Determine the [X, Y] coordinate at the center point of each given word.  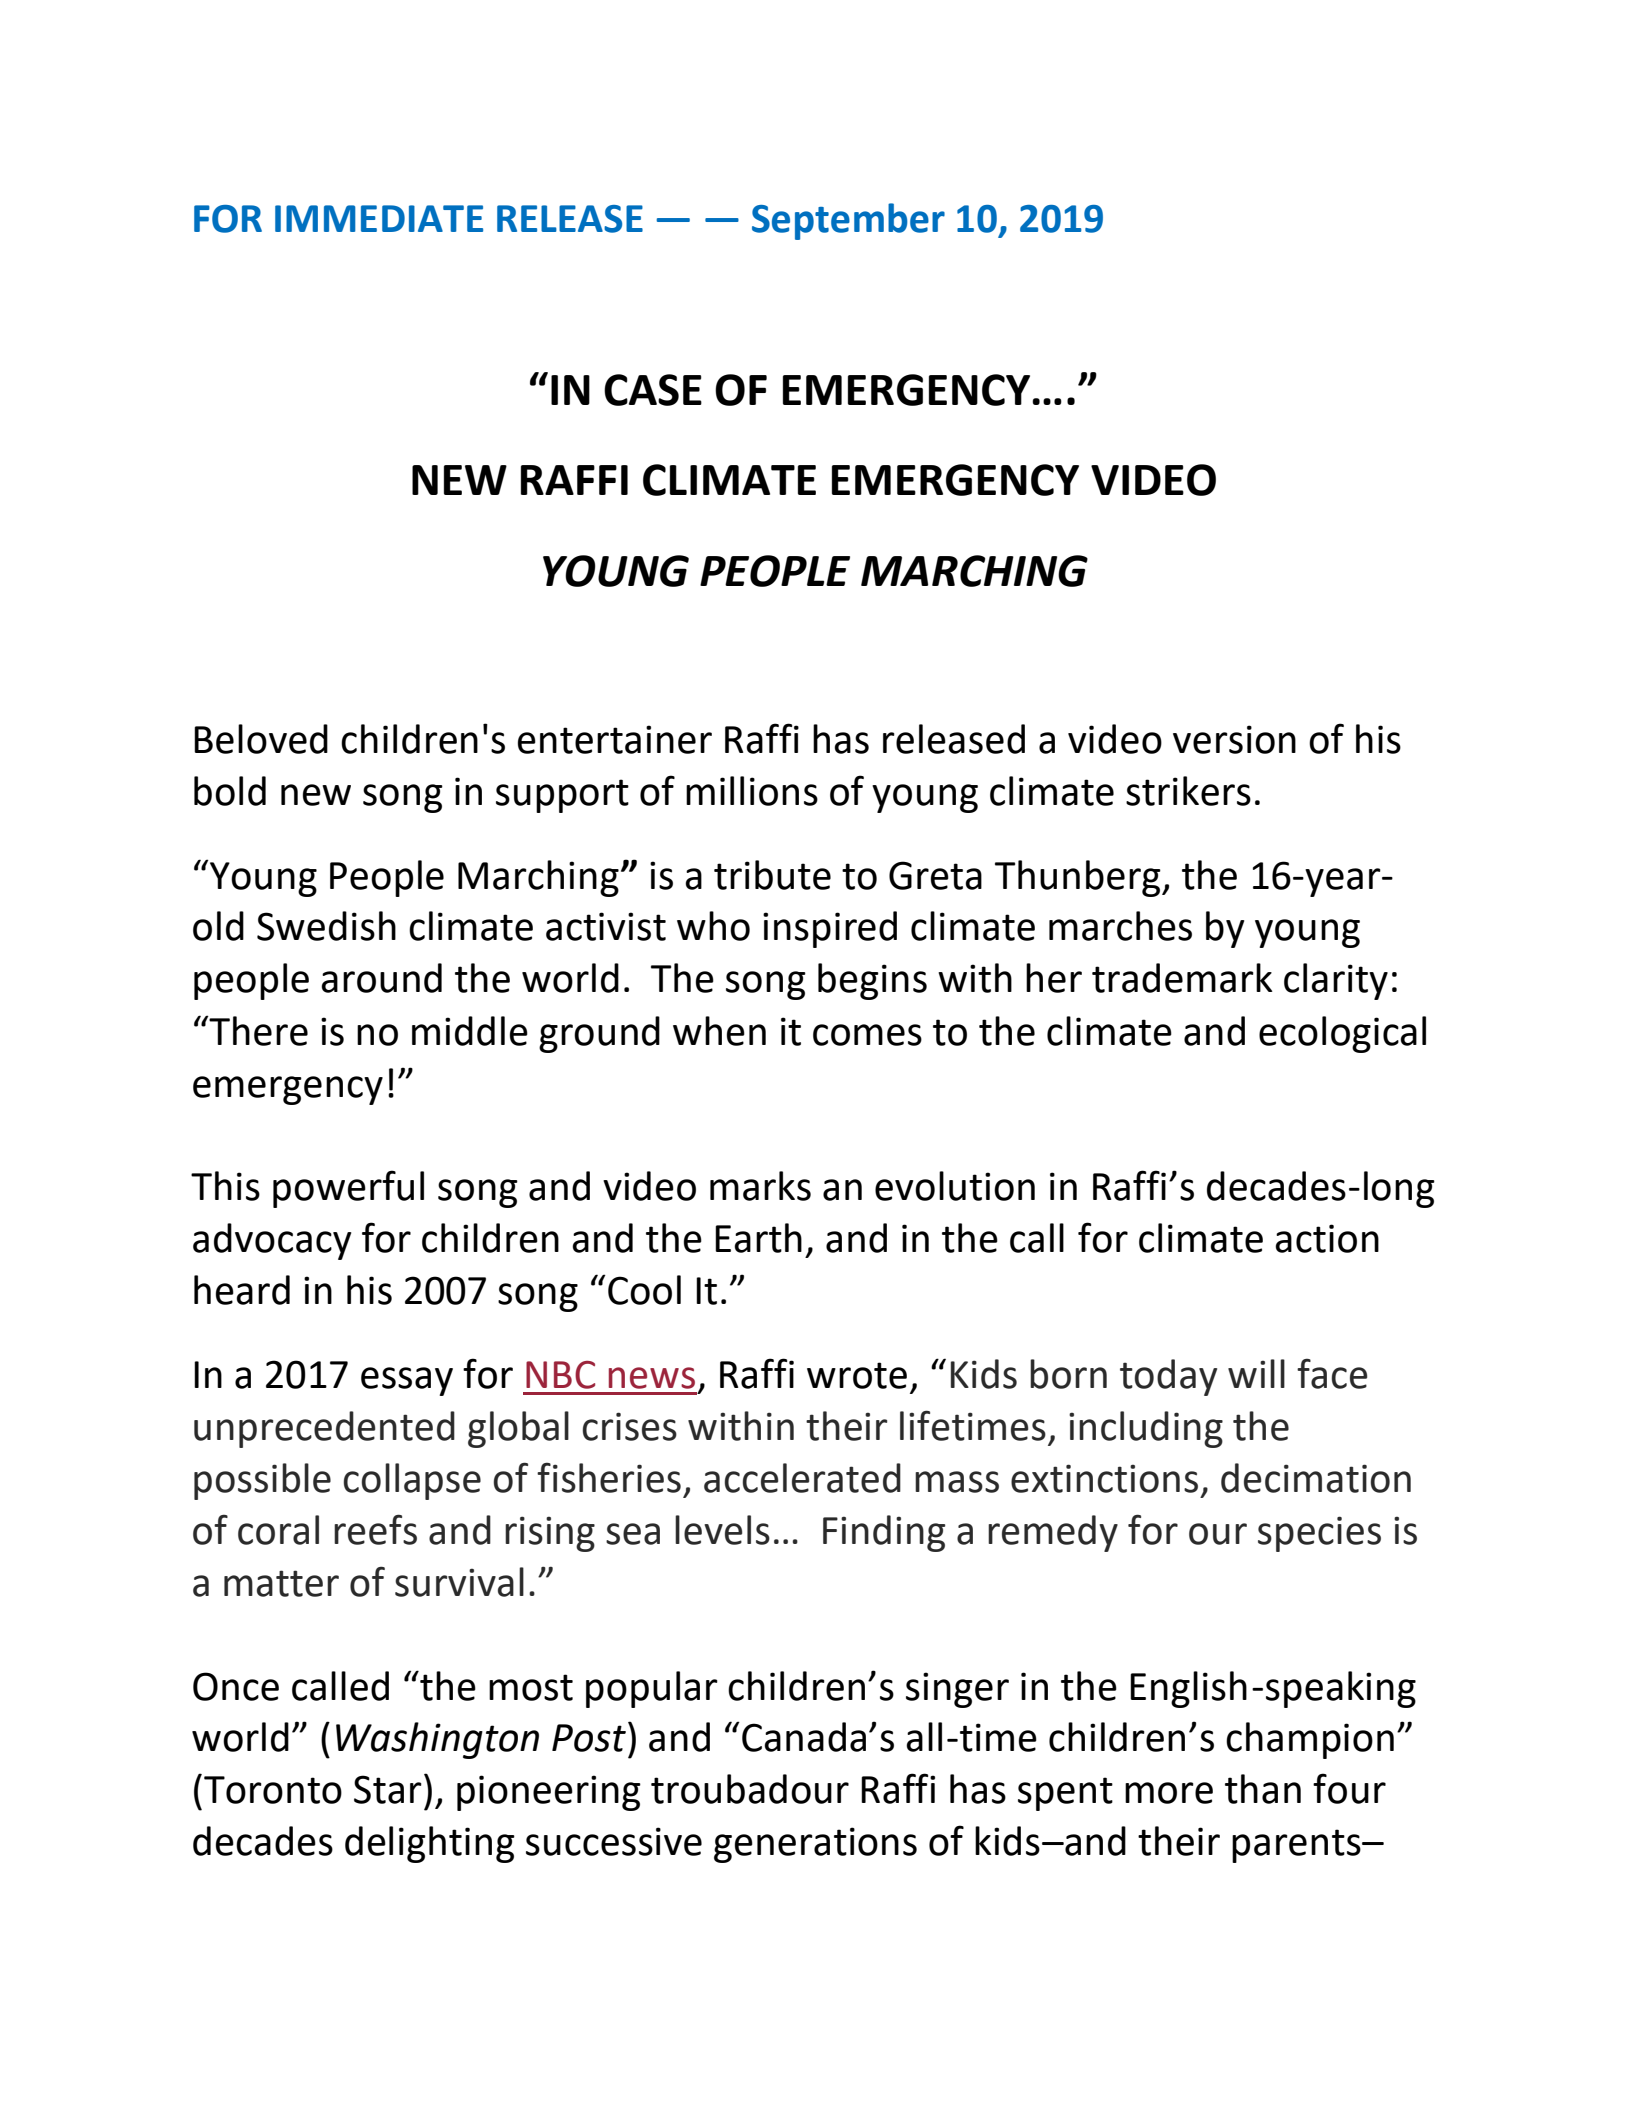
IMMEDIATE [379, 218]
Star [388, 1789]
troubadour [750, 1789]
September [848, 221]
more [1169, 1793]
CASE [653, 390]
